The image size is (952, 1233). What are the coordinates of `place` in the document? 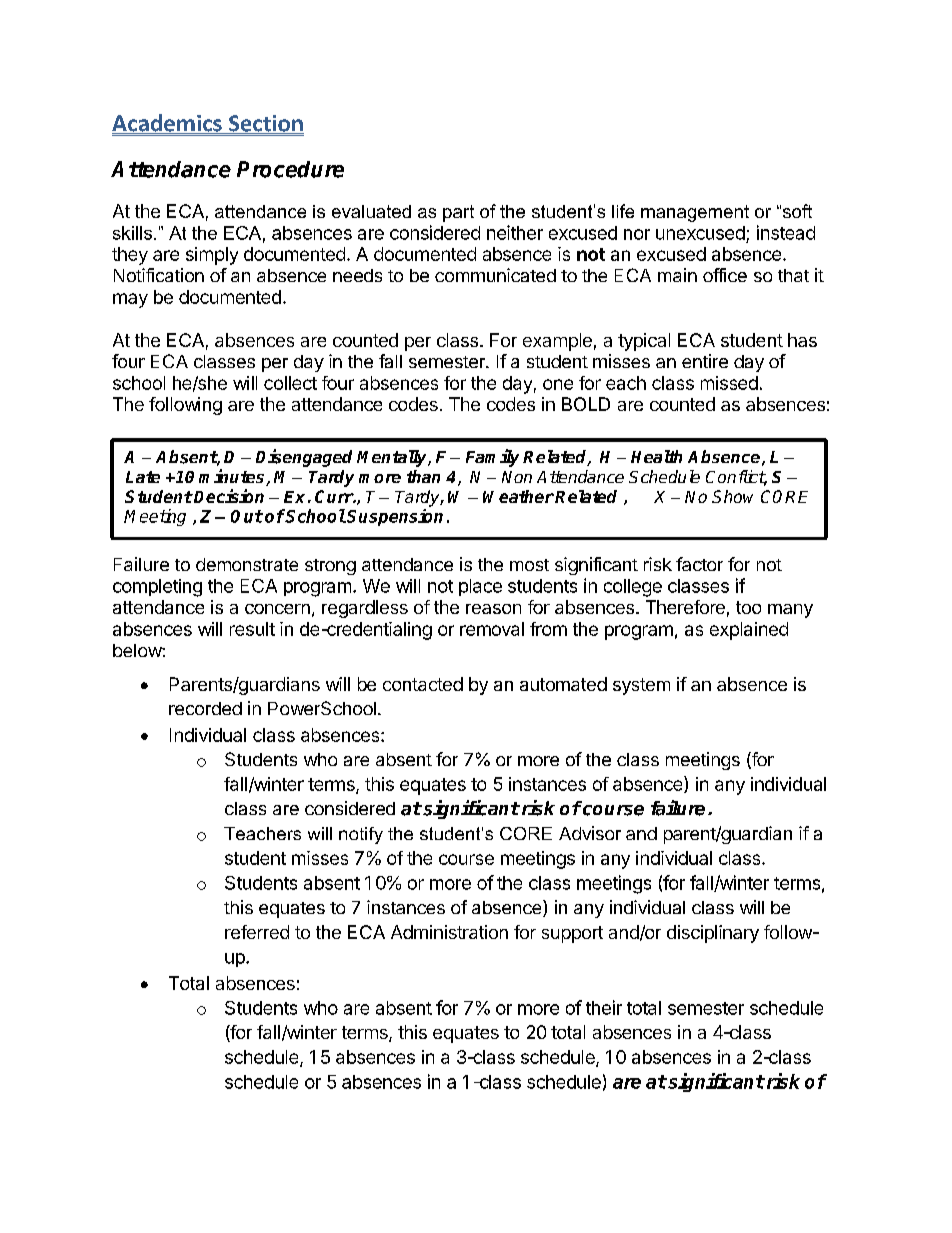 It's located at (480, 587).
